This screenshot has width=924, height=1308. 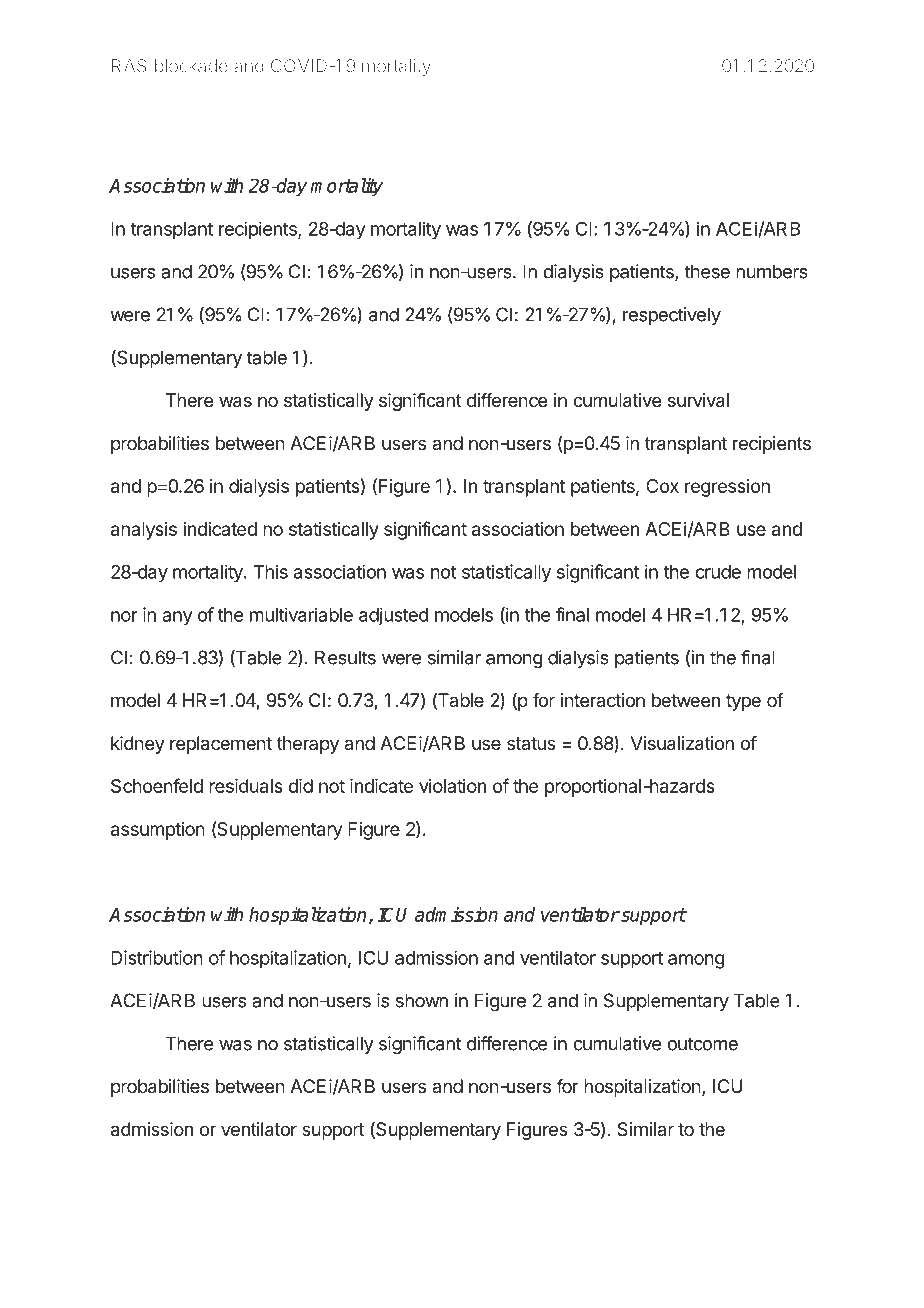 I want to click on Results, so click(x=345, y=657).
